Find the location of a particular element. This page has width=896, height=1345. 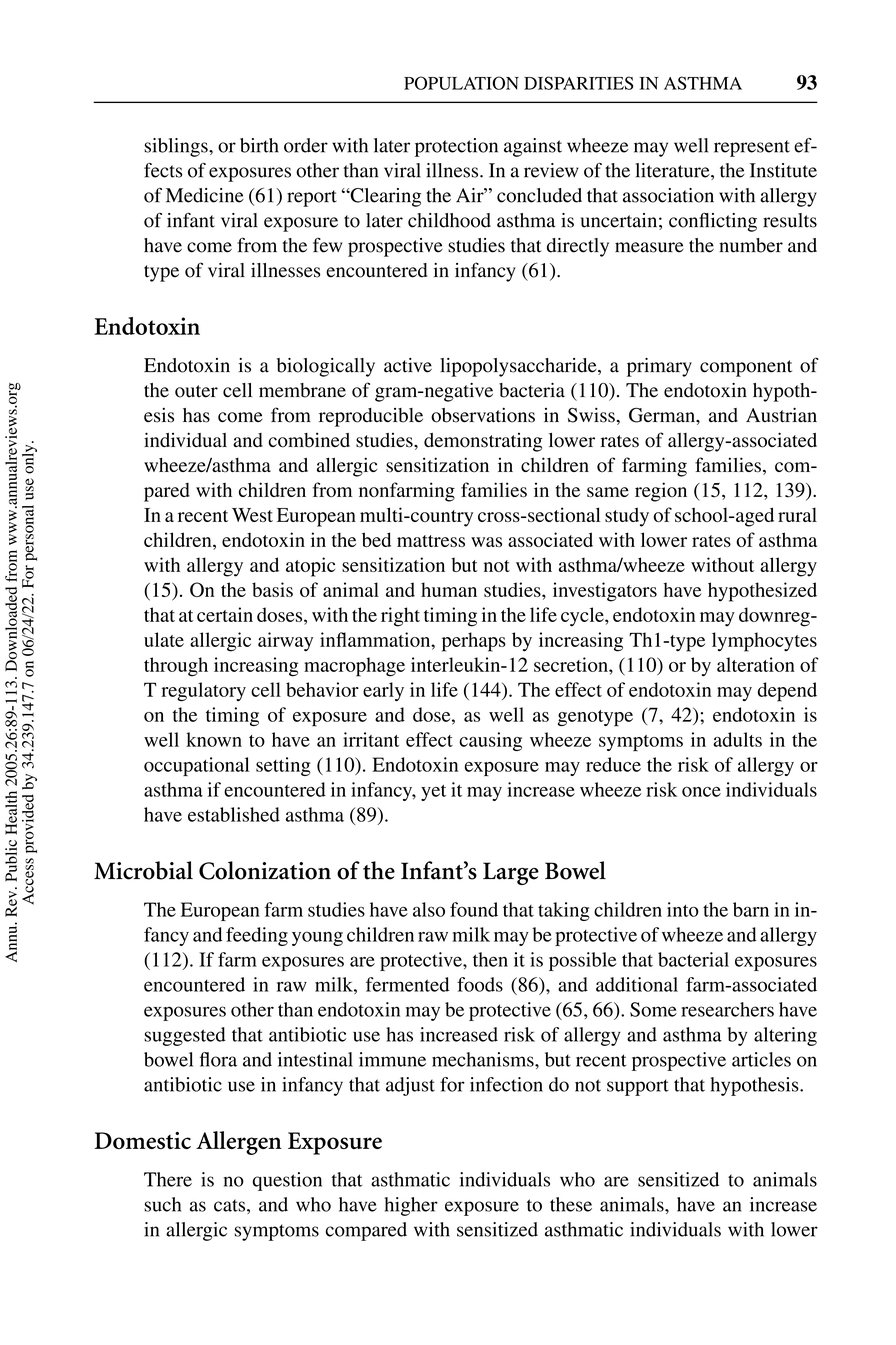

Allergen is located at coordinates (239, 1143).
